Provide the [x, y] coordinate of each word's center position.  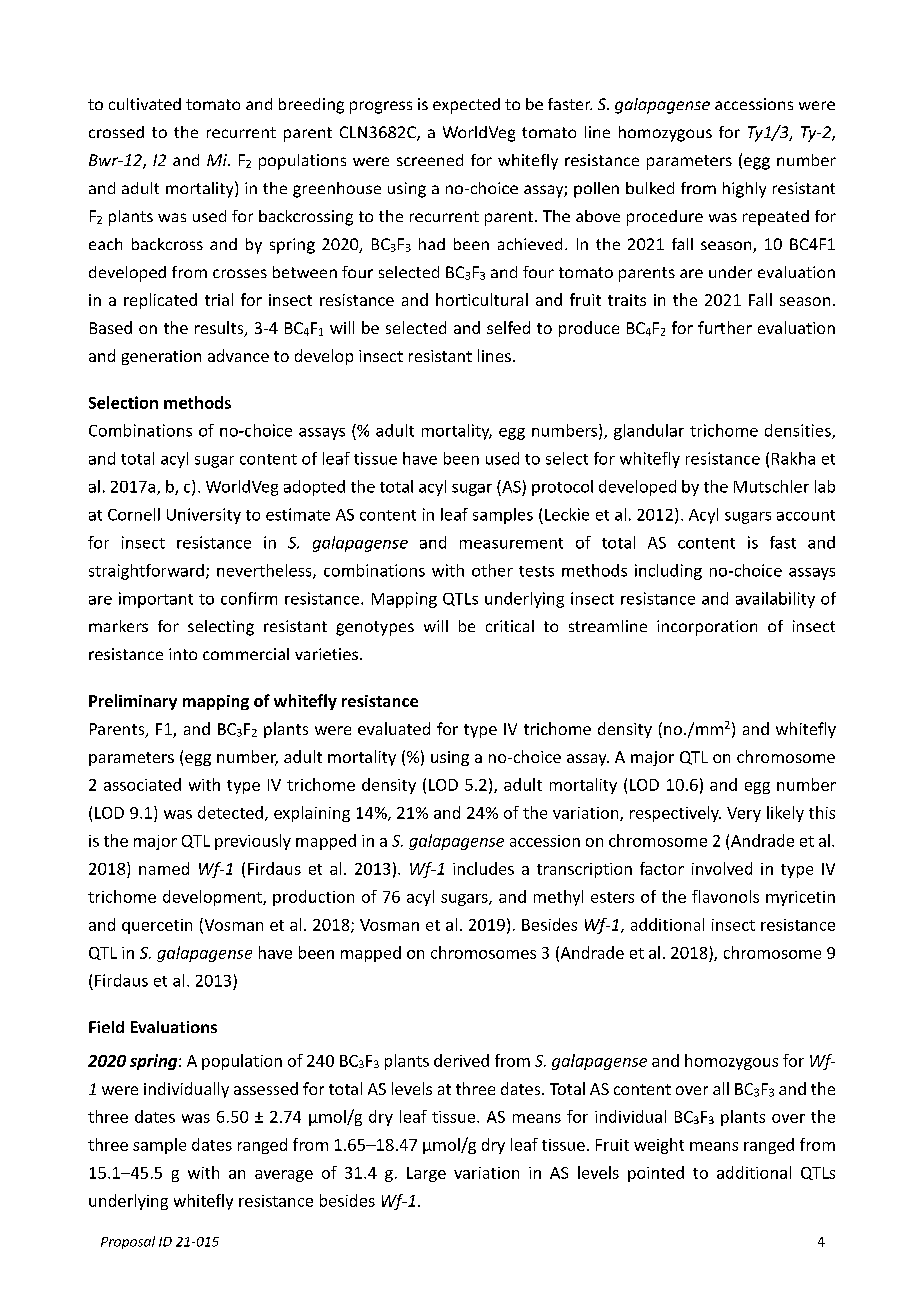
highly [744, 190]
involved [722, 868]
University [204, 516]
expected [466, 106]
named [164, 868]
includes [483, 868]
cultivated [145, 104]
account [806, 515]
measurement [511, 543]
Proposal [128, 1242]
